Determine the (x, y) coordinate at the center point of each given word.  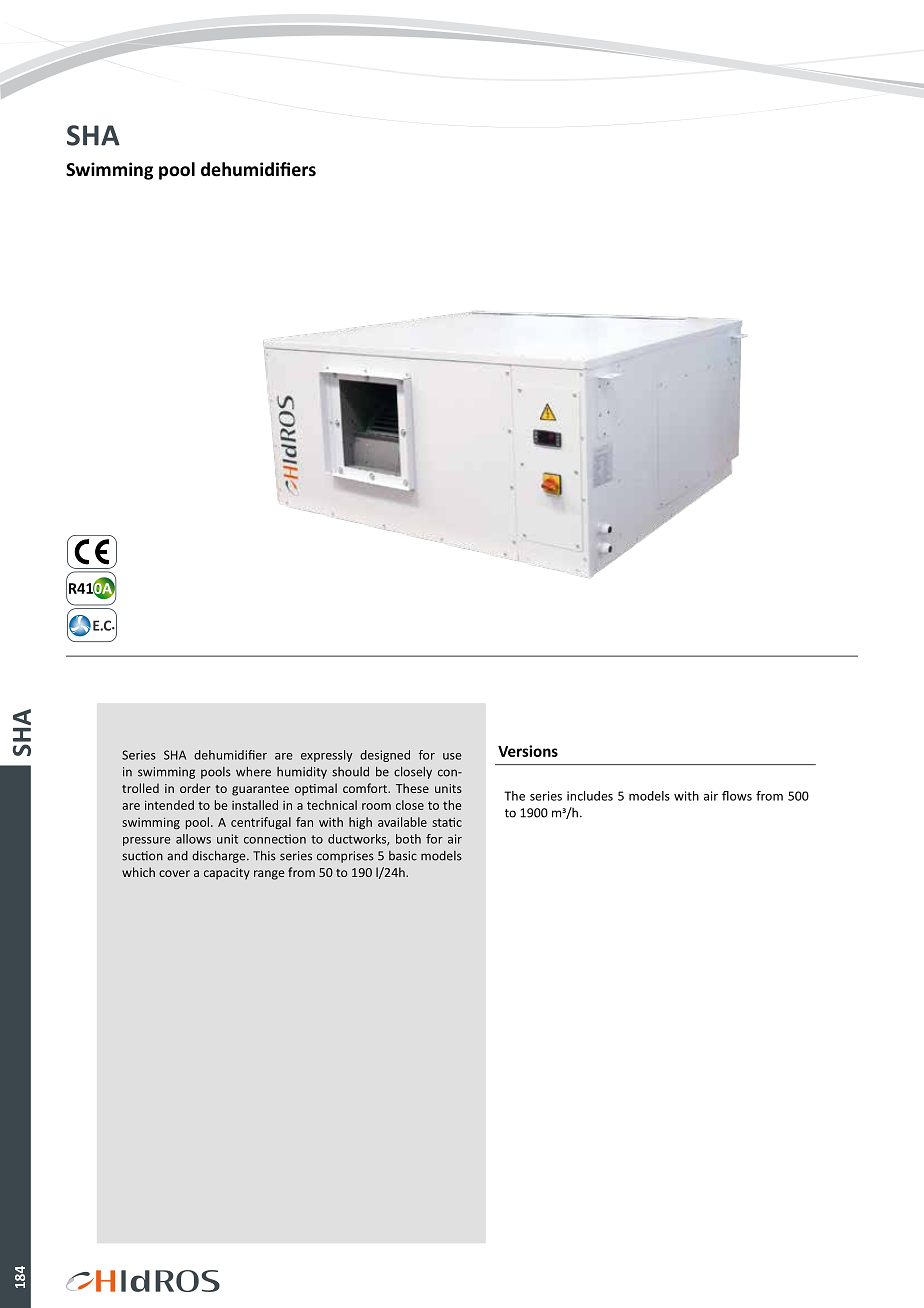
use (452, 756)
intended (169, 805)
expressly (327, 756)
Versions (528, 751)
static (447, 822)
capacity (227, 874)
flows (737, 796)
